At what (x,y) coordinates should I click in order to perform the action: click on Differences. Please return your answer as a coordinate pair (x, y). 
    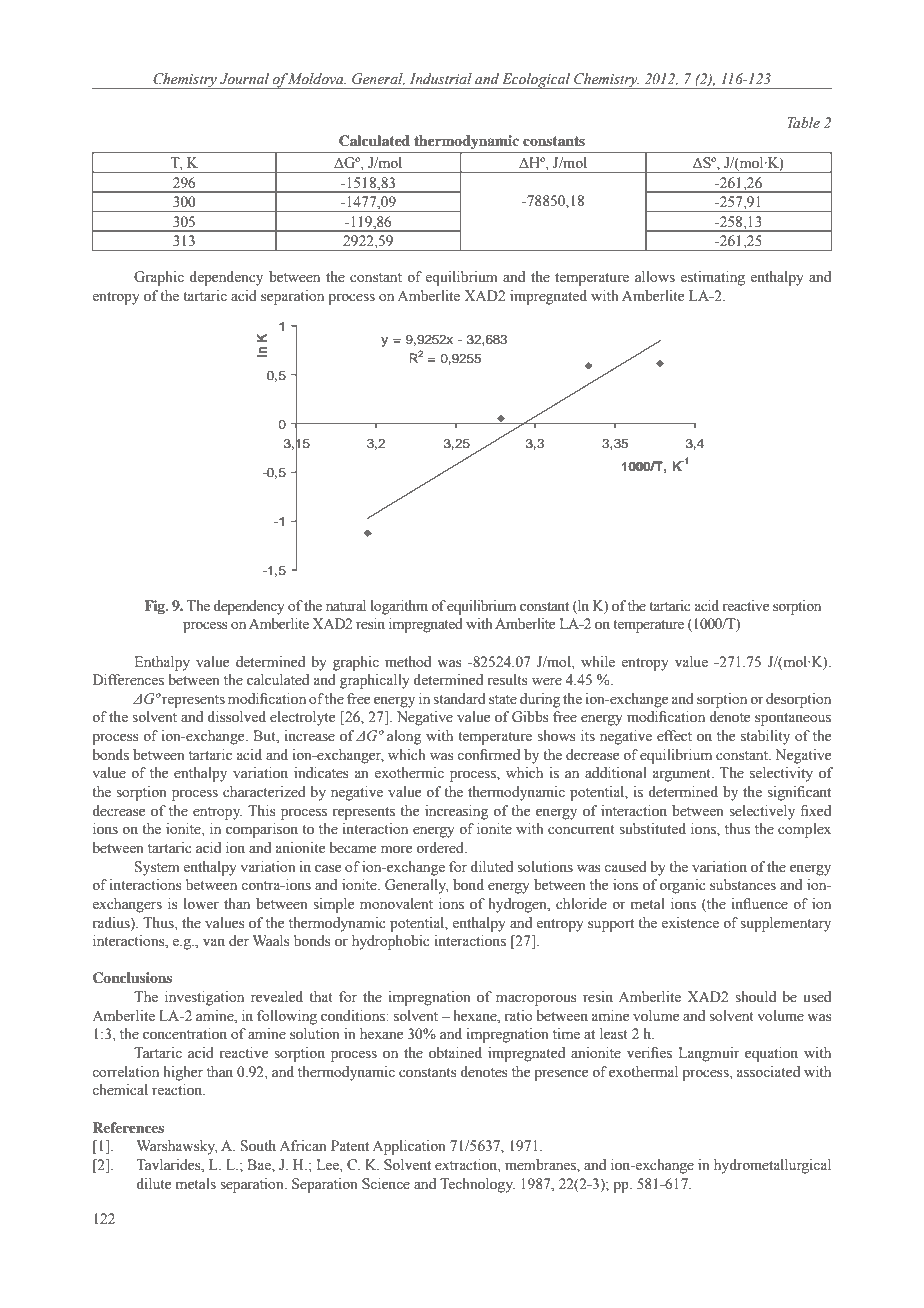
    Looking at the image, I should click on (128, 680).
